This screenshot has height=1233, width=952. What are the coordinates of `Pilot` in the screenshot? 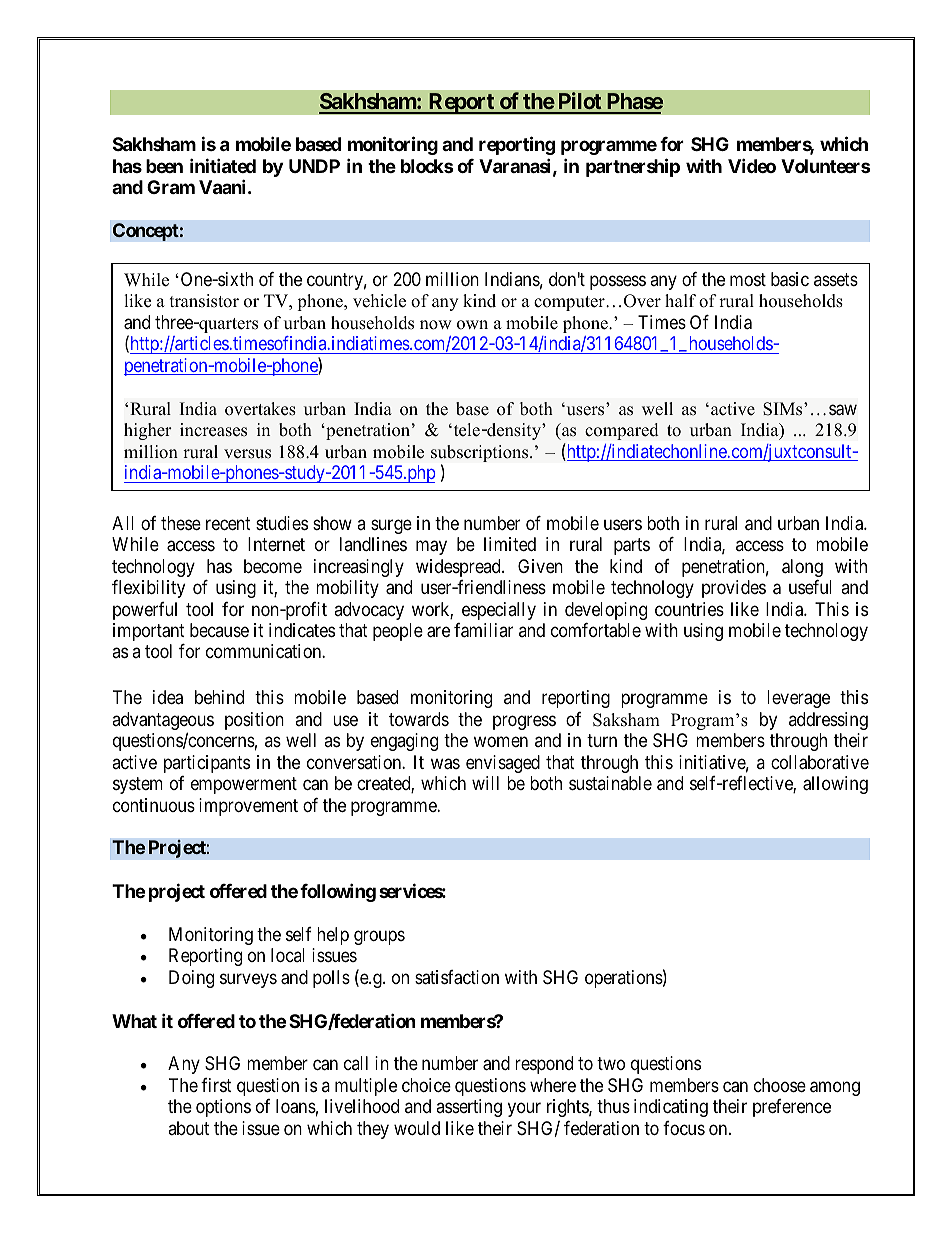 It's located at (579, 102).
